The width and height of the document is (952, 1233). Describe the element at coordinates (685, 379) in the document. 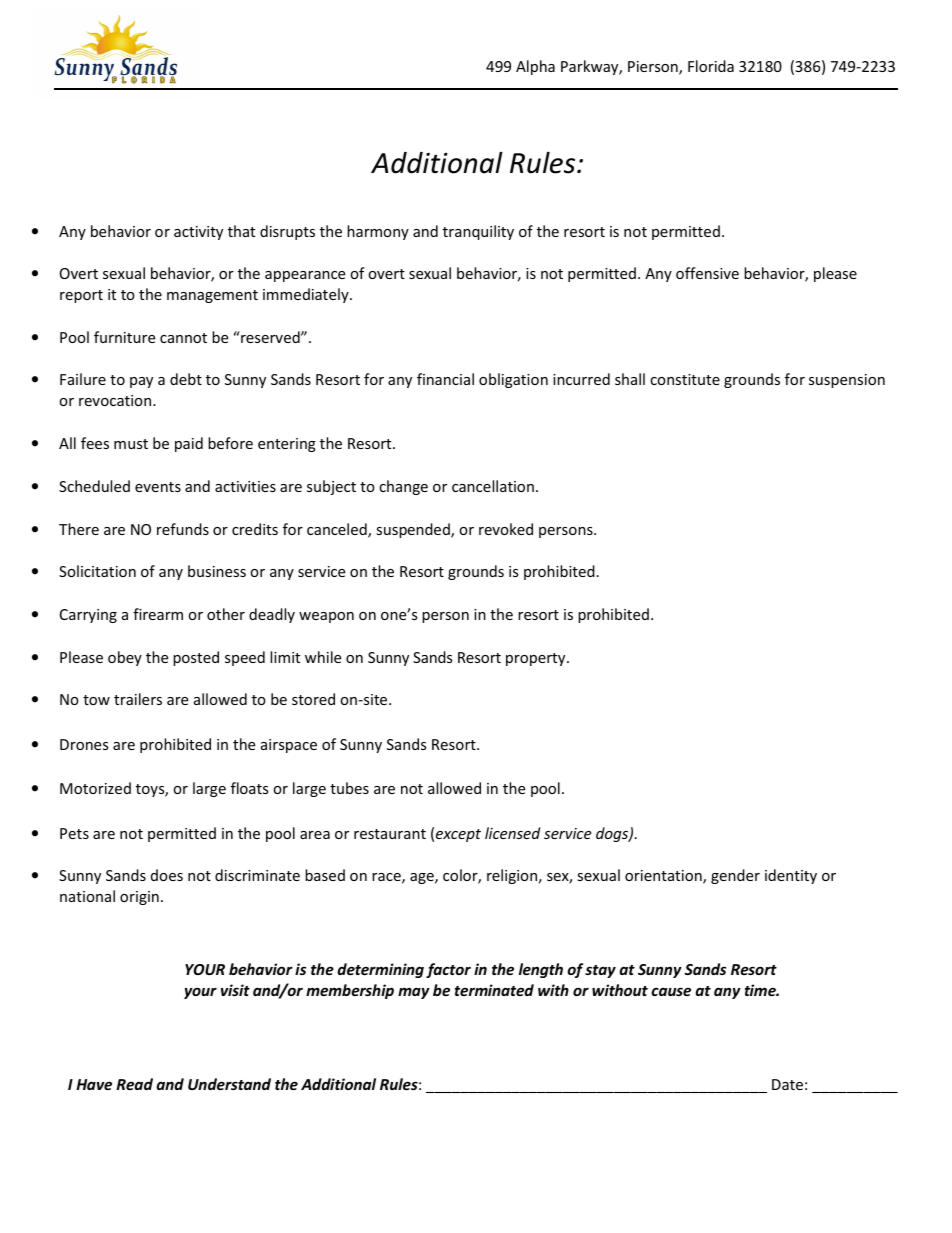

I see `constitute` at that location.
